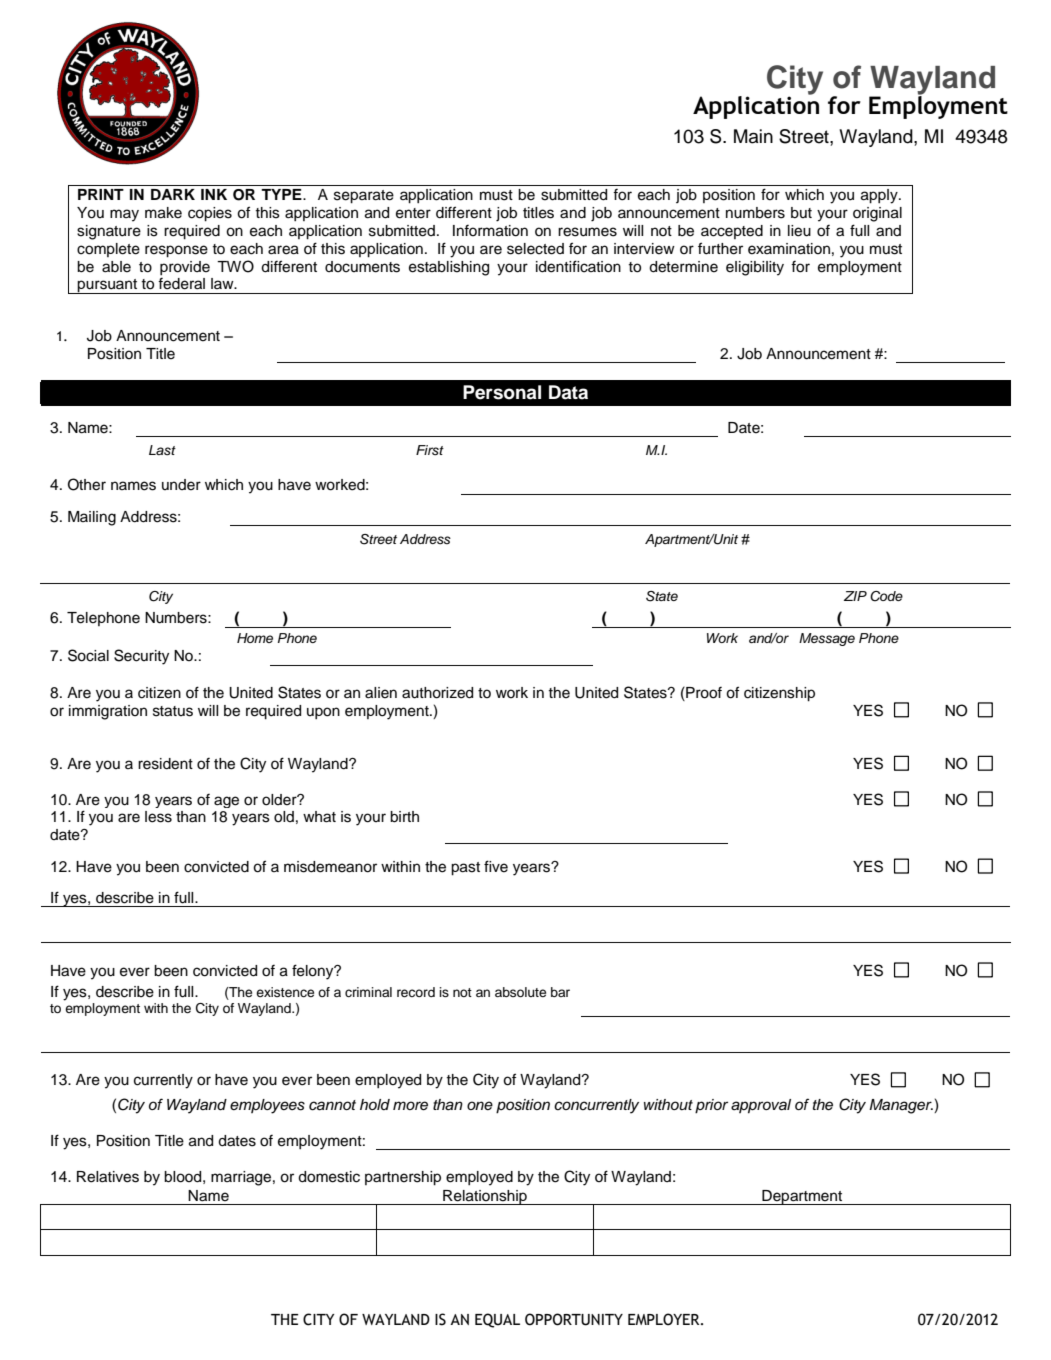 Image resolution: width=1051 pixels, height=1360 pixels. I want to click on Information, so click(490, 231).
